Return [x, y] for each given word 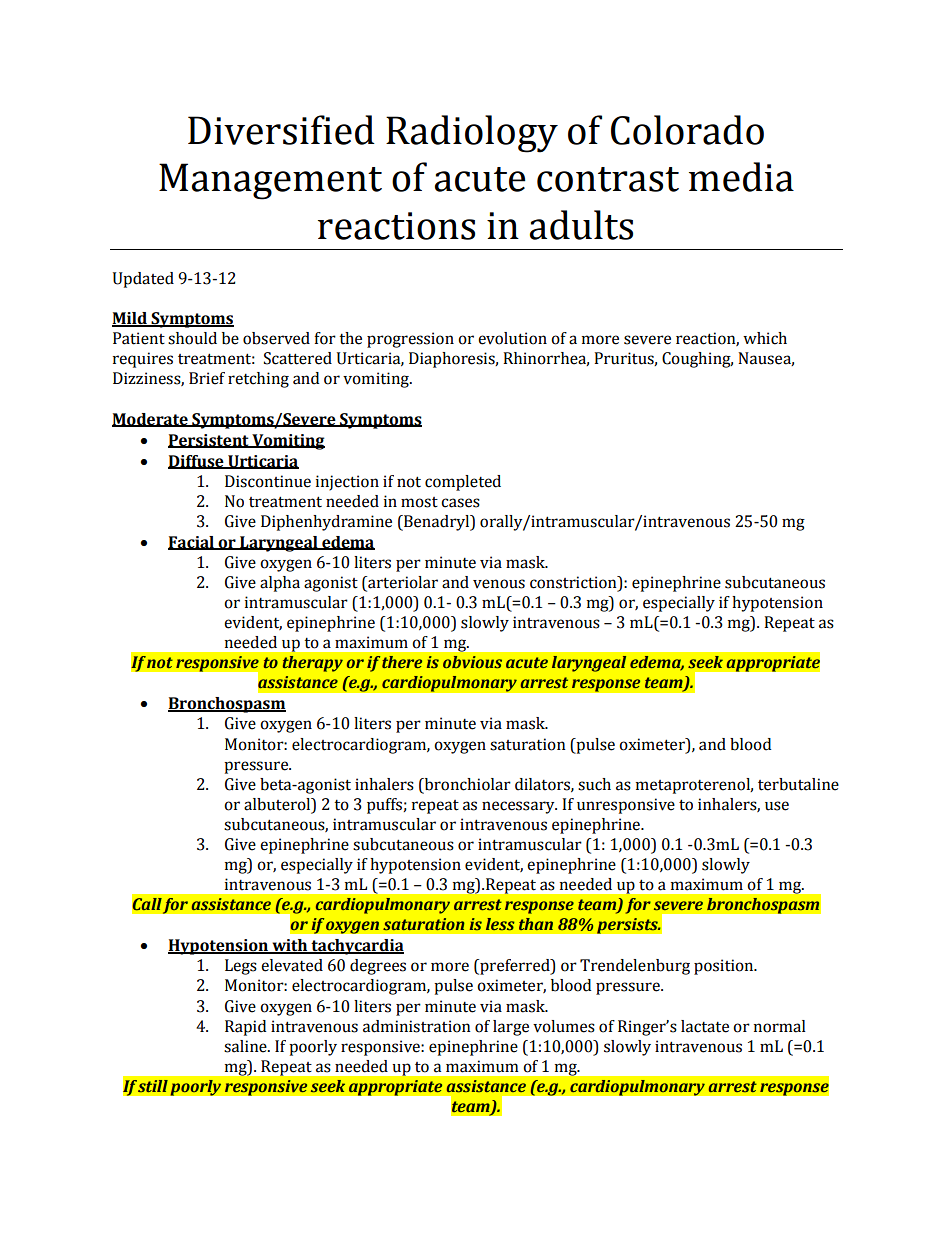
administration [417, 1026]
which [765, 338]
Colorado [687, 130]
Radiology [472, 134]
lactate [705, 1026]
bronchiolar [466, 784]
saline [246, 1046]
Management [270, 181]
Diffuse [197, 462]
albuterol [278, 804]
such [594, 784]
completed [463, 483]
